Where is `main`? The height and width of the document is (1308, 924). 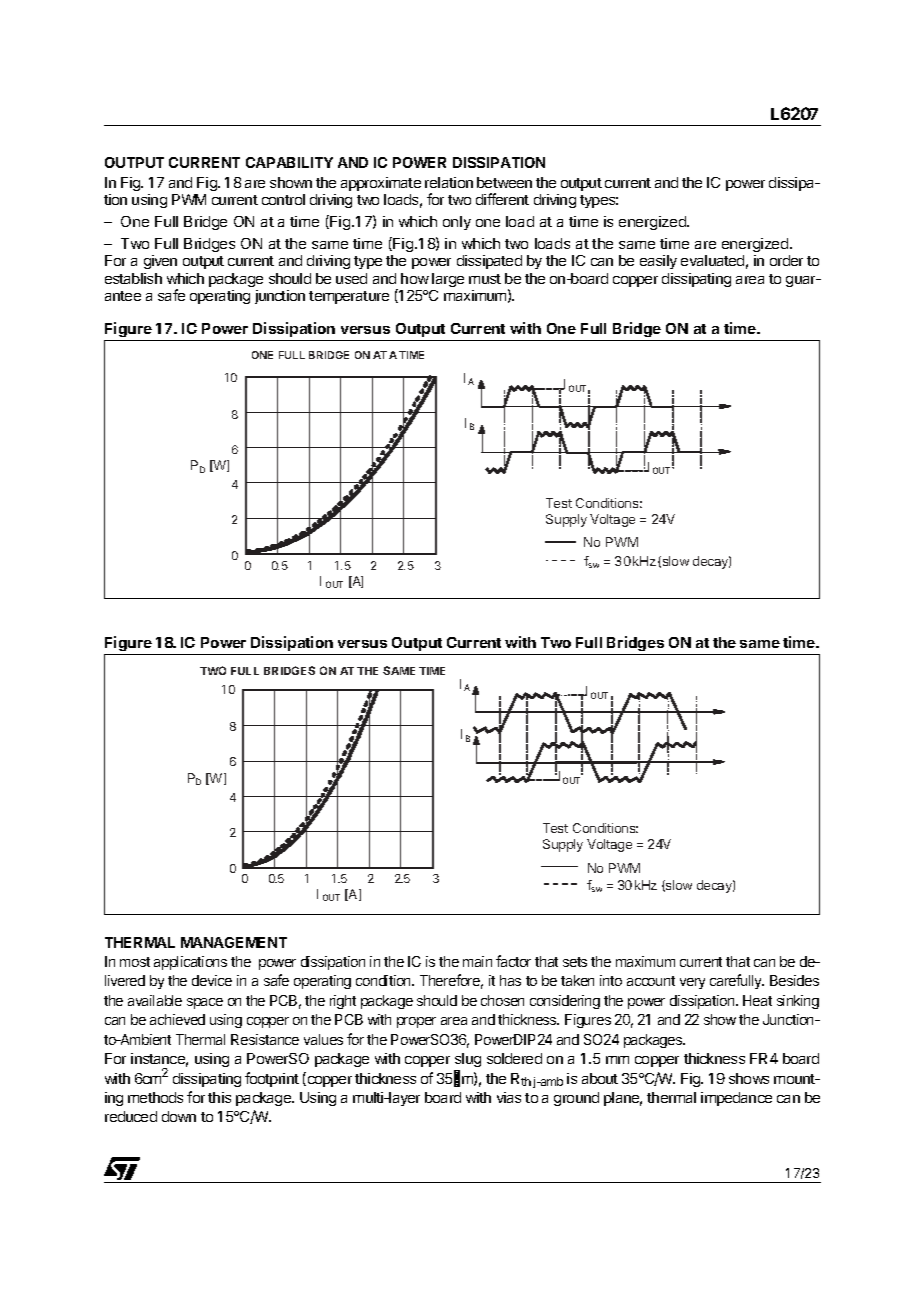 main is located at coordinates (477, 961).
